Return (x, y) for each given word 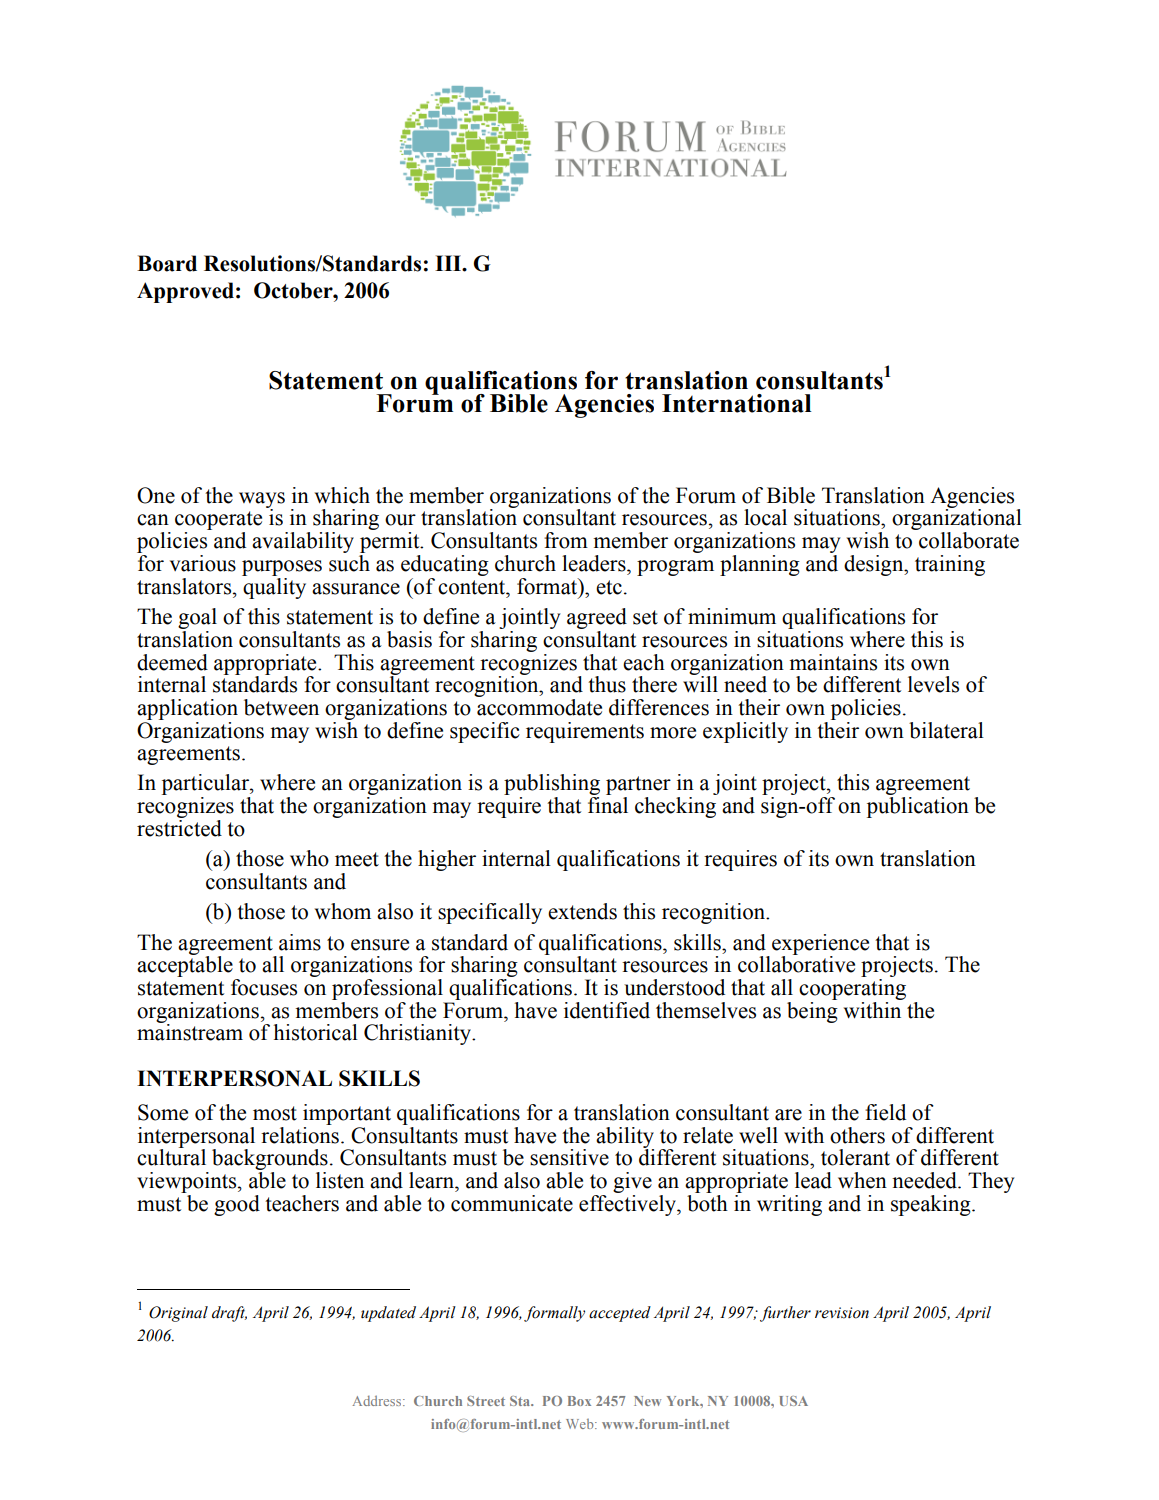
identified (607, 1010)
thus (607, 684)
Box (579, 1401)
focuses (264, 987)
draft (229, 1314)
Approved (185, 292)
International (737, 403)
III (449, 263)
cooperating (852, 989)
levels (933, 684)
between (281, 707)
